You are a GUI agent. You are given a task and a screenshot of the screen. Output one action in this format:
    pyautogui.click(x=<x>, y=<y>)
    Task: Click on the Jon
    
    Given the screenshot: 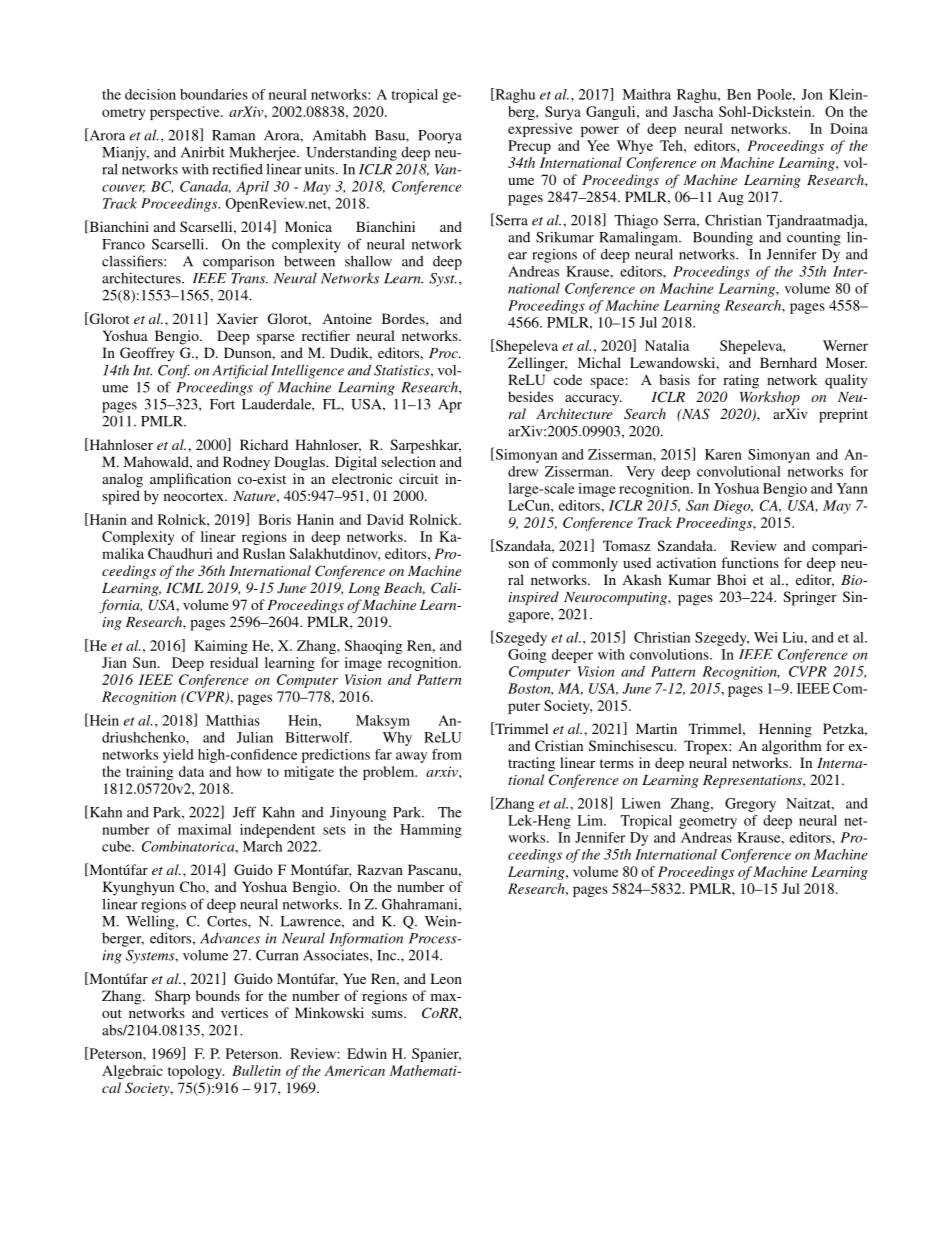 What is the action you would take?
    pyautogui.click(x=812, y=94)
